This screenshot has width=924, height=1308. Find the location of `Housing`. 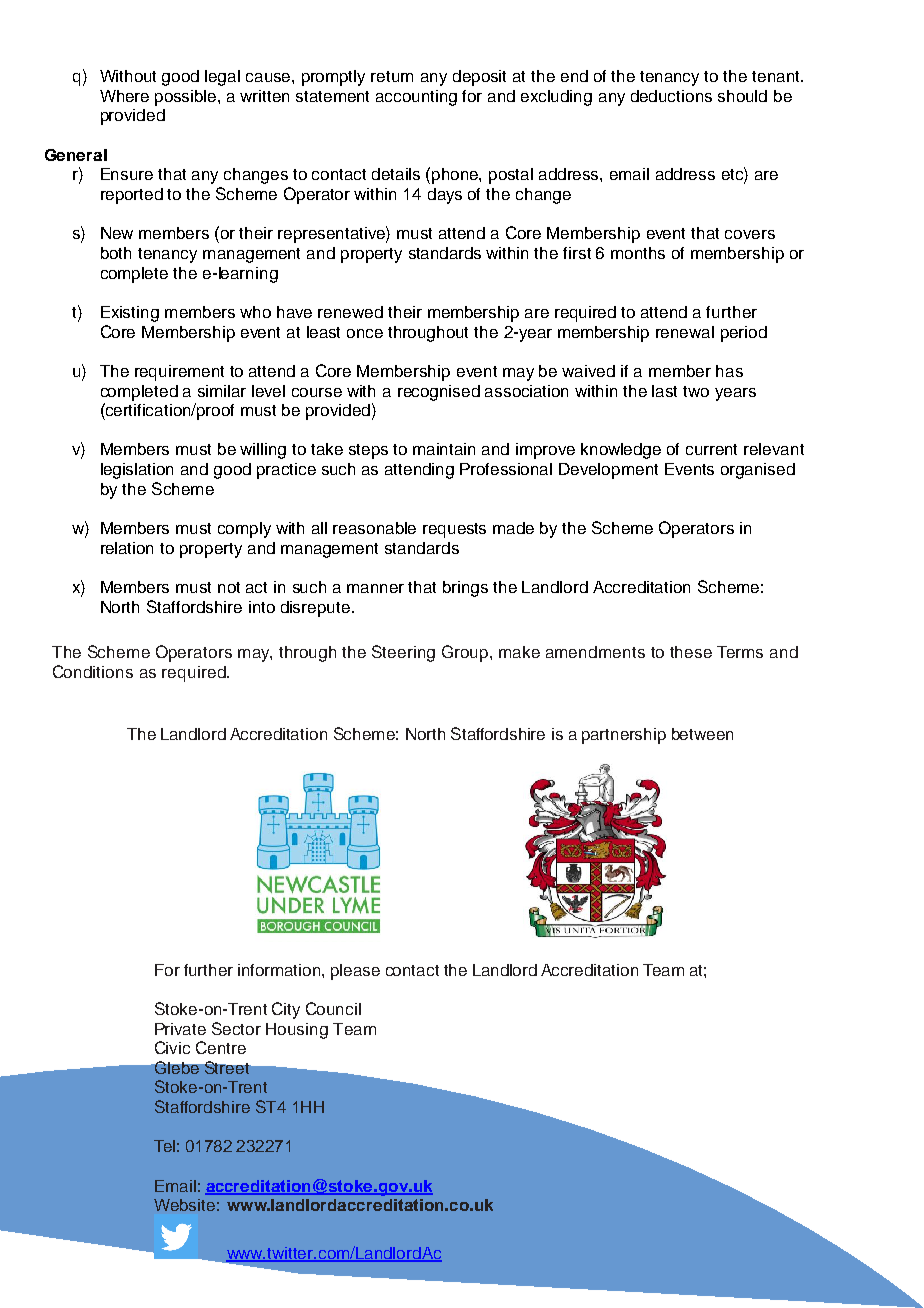

Housing is located at coordinates (297, 1031).
